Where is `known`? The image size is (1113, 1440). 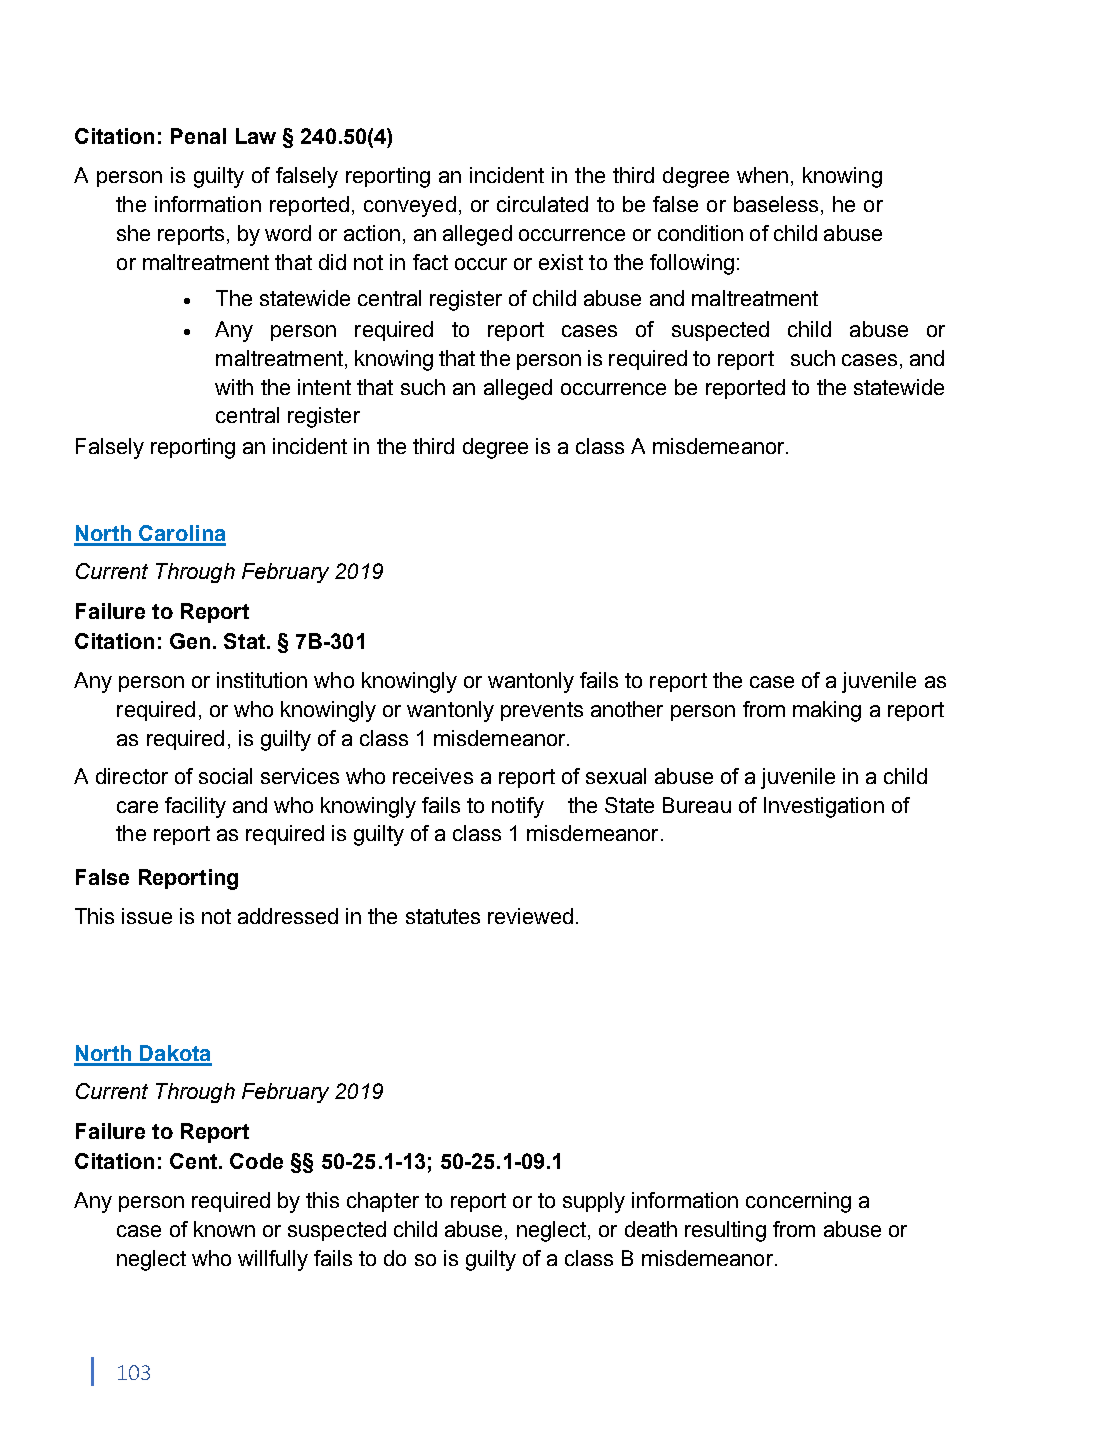 known is located at coordinates (224, 1229).
